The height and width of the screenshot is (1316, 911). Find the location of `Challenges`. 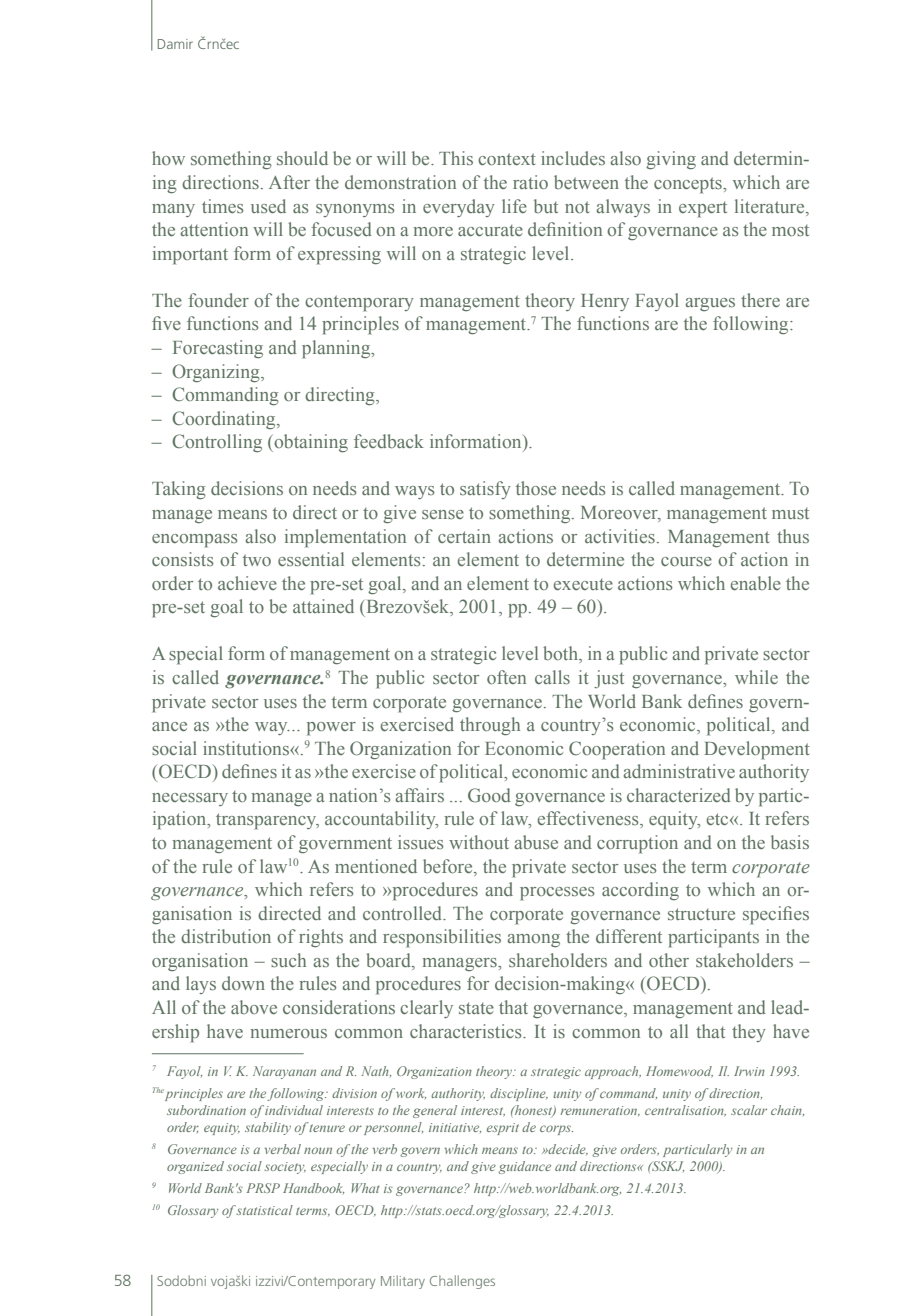

Challenges is located at coordinates (462, 1282).
